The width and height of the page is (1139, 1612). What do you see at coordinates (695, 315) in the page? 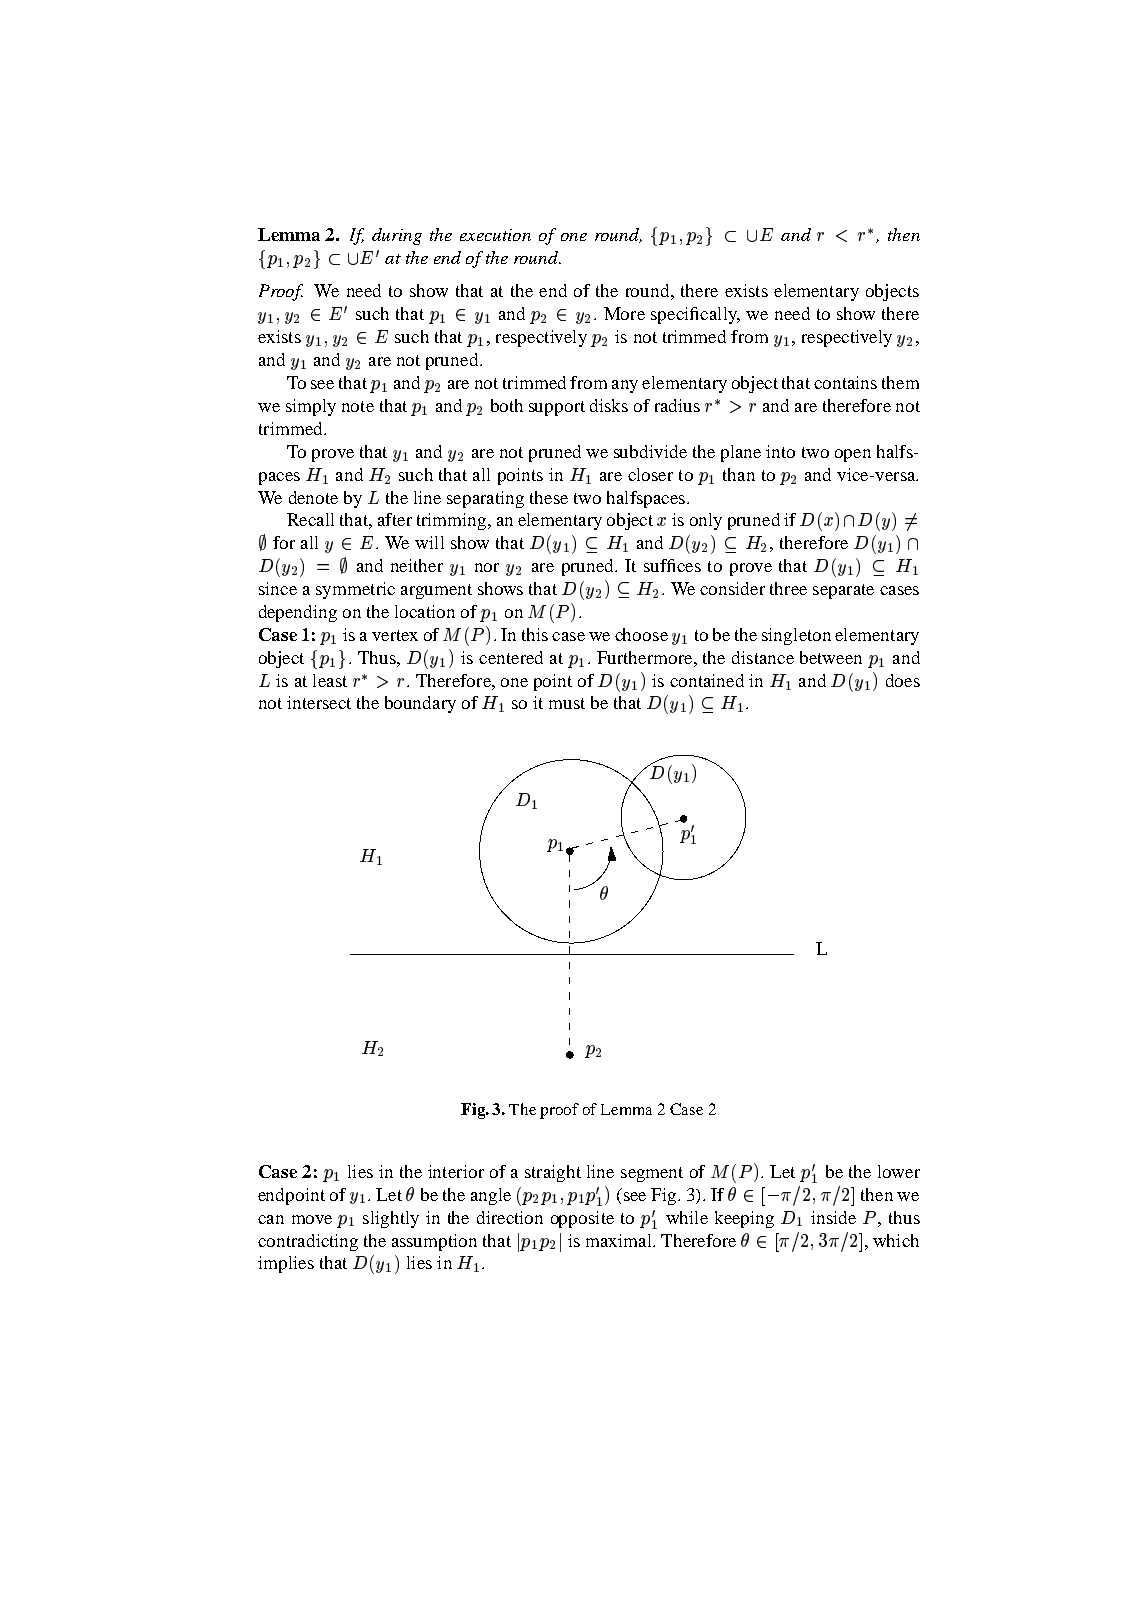
I see `specifically` at bounding box center [695, 315].
